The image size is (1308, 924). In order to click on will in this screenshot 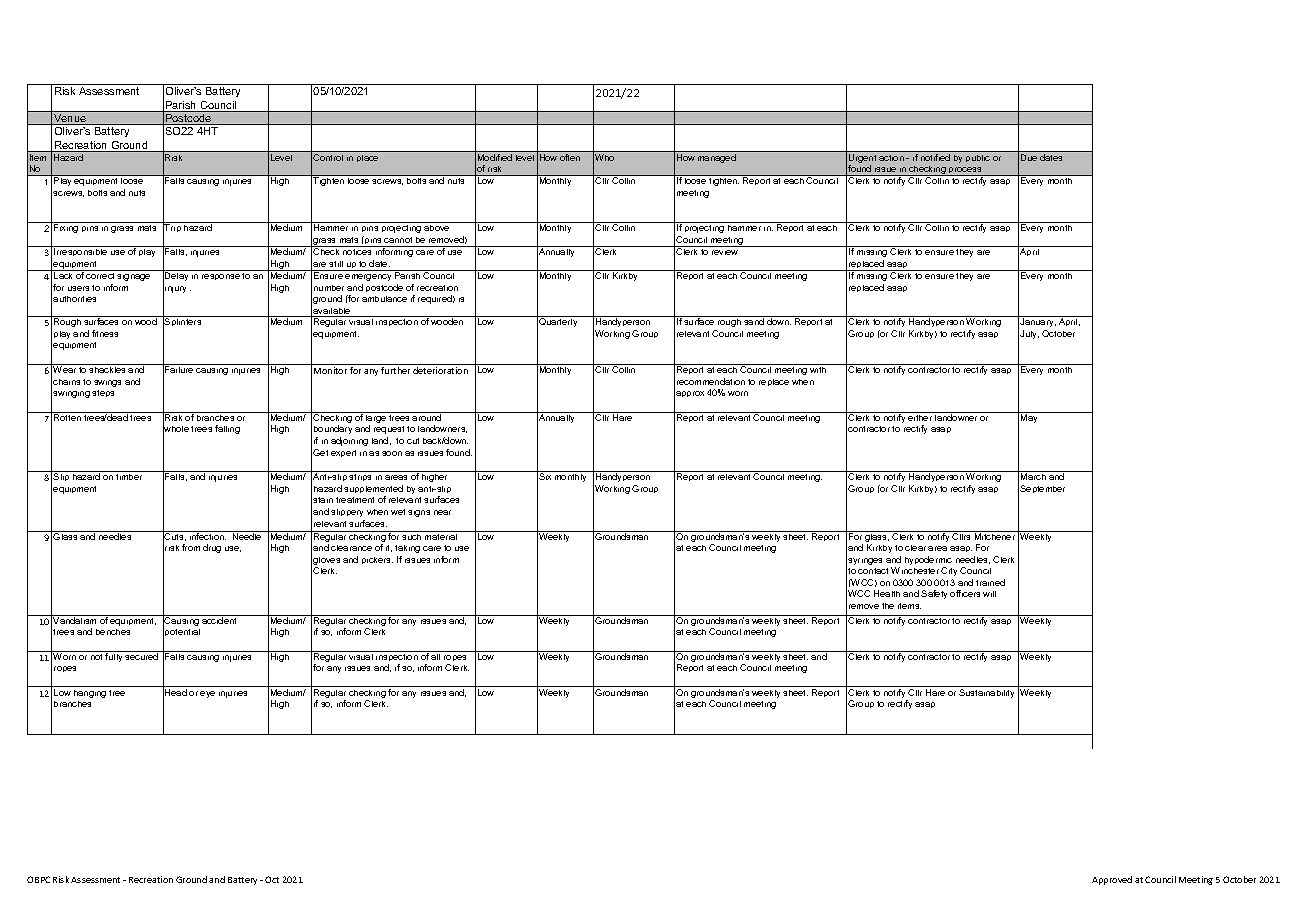, I will do `click(989, 594)`.
